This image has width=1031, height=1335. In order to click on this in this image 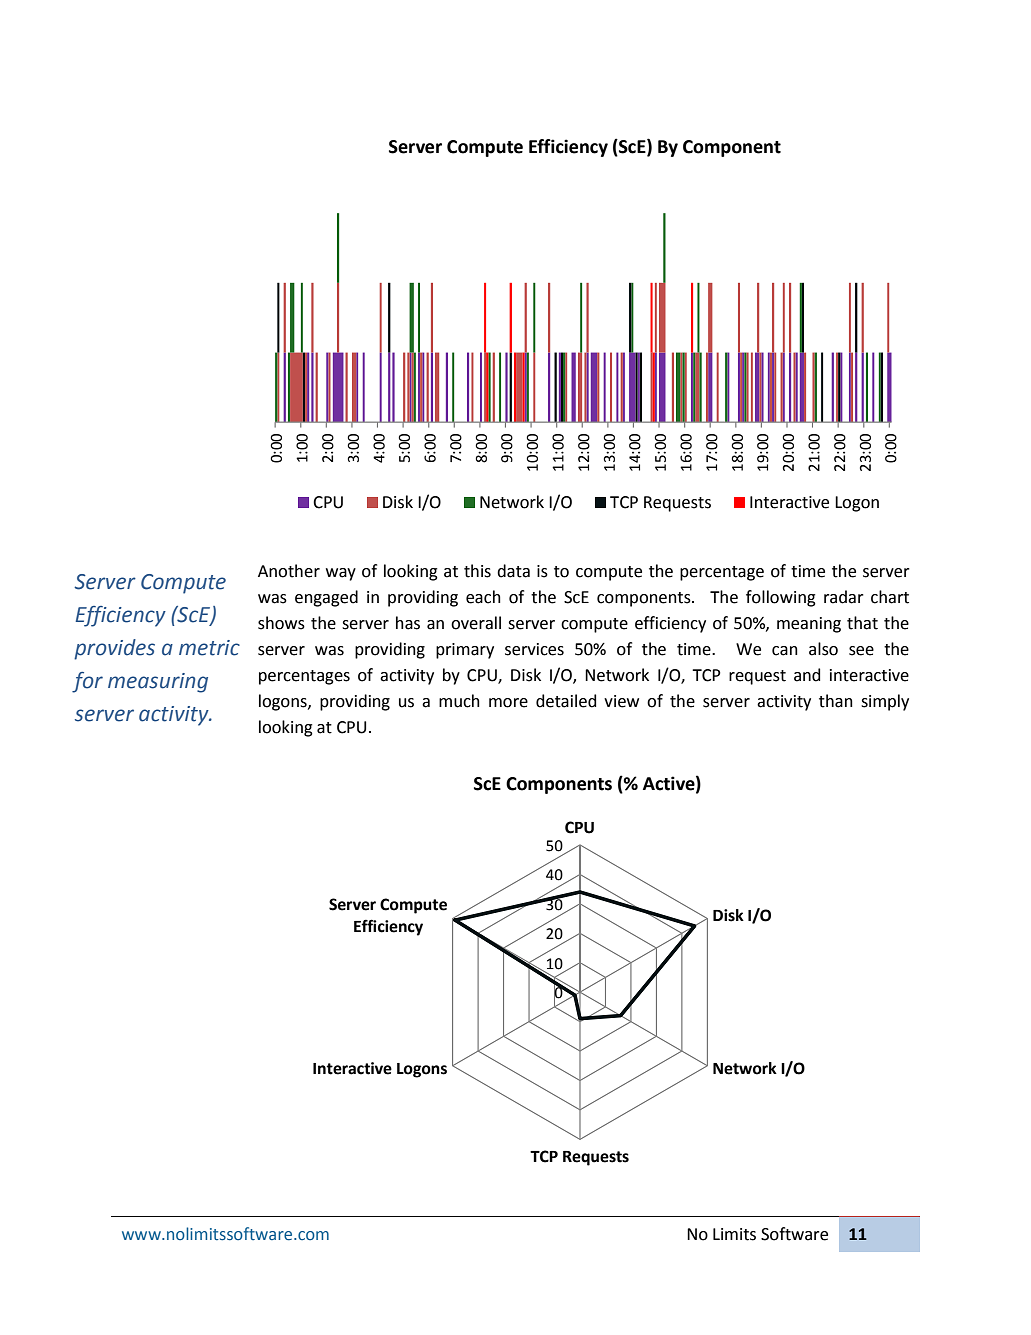, I will do `click(477, 571)`.
